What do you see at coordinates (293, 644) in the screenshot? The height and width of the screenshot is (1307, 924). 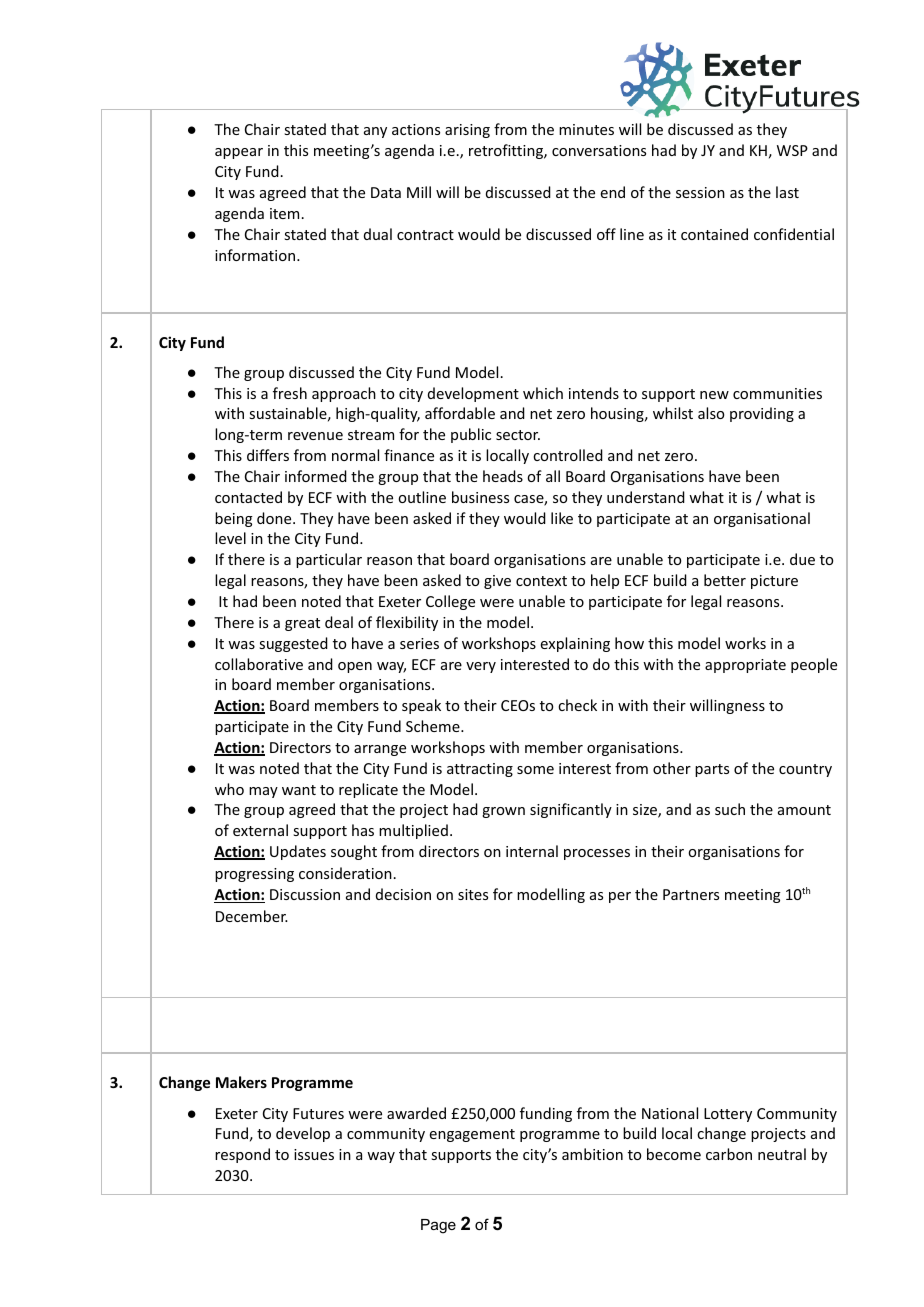 I see `suggested` at bounding box center [293, 644].
